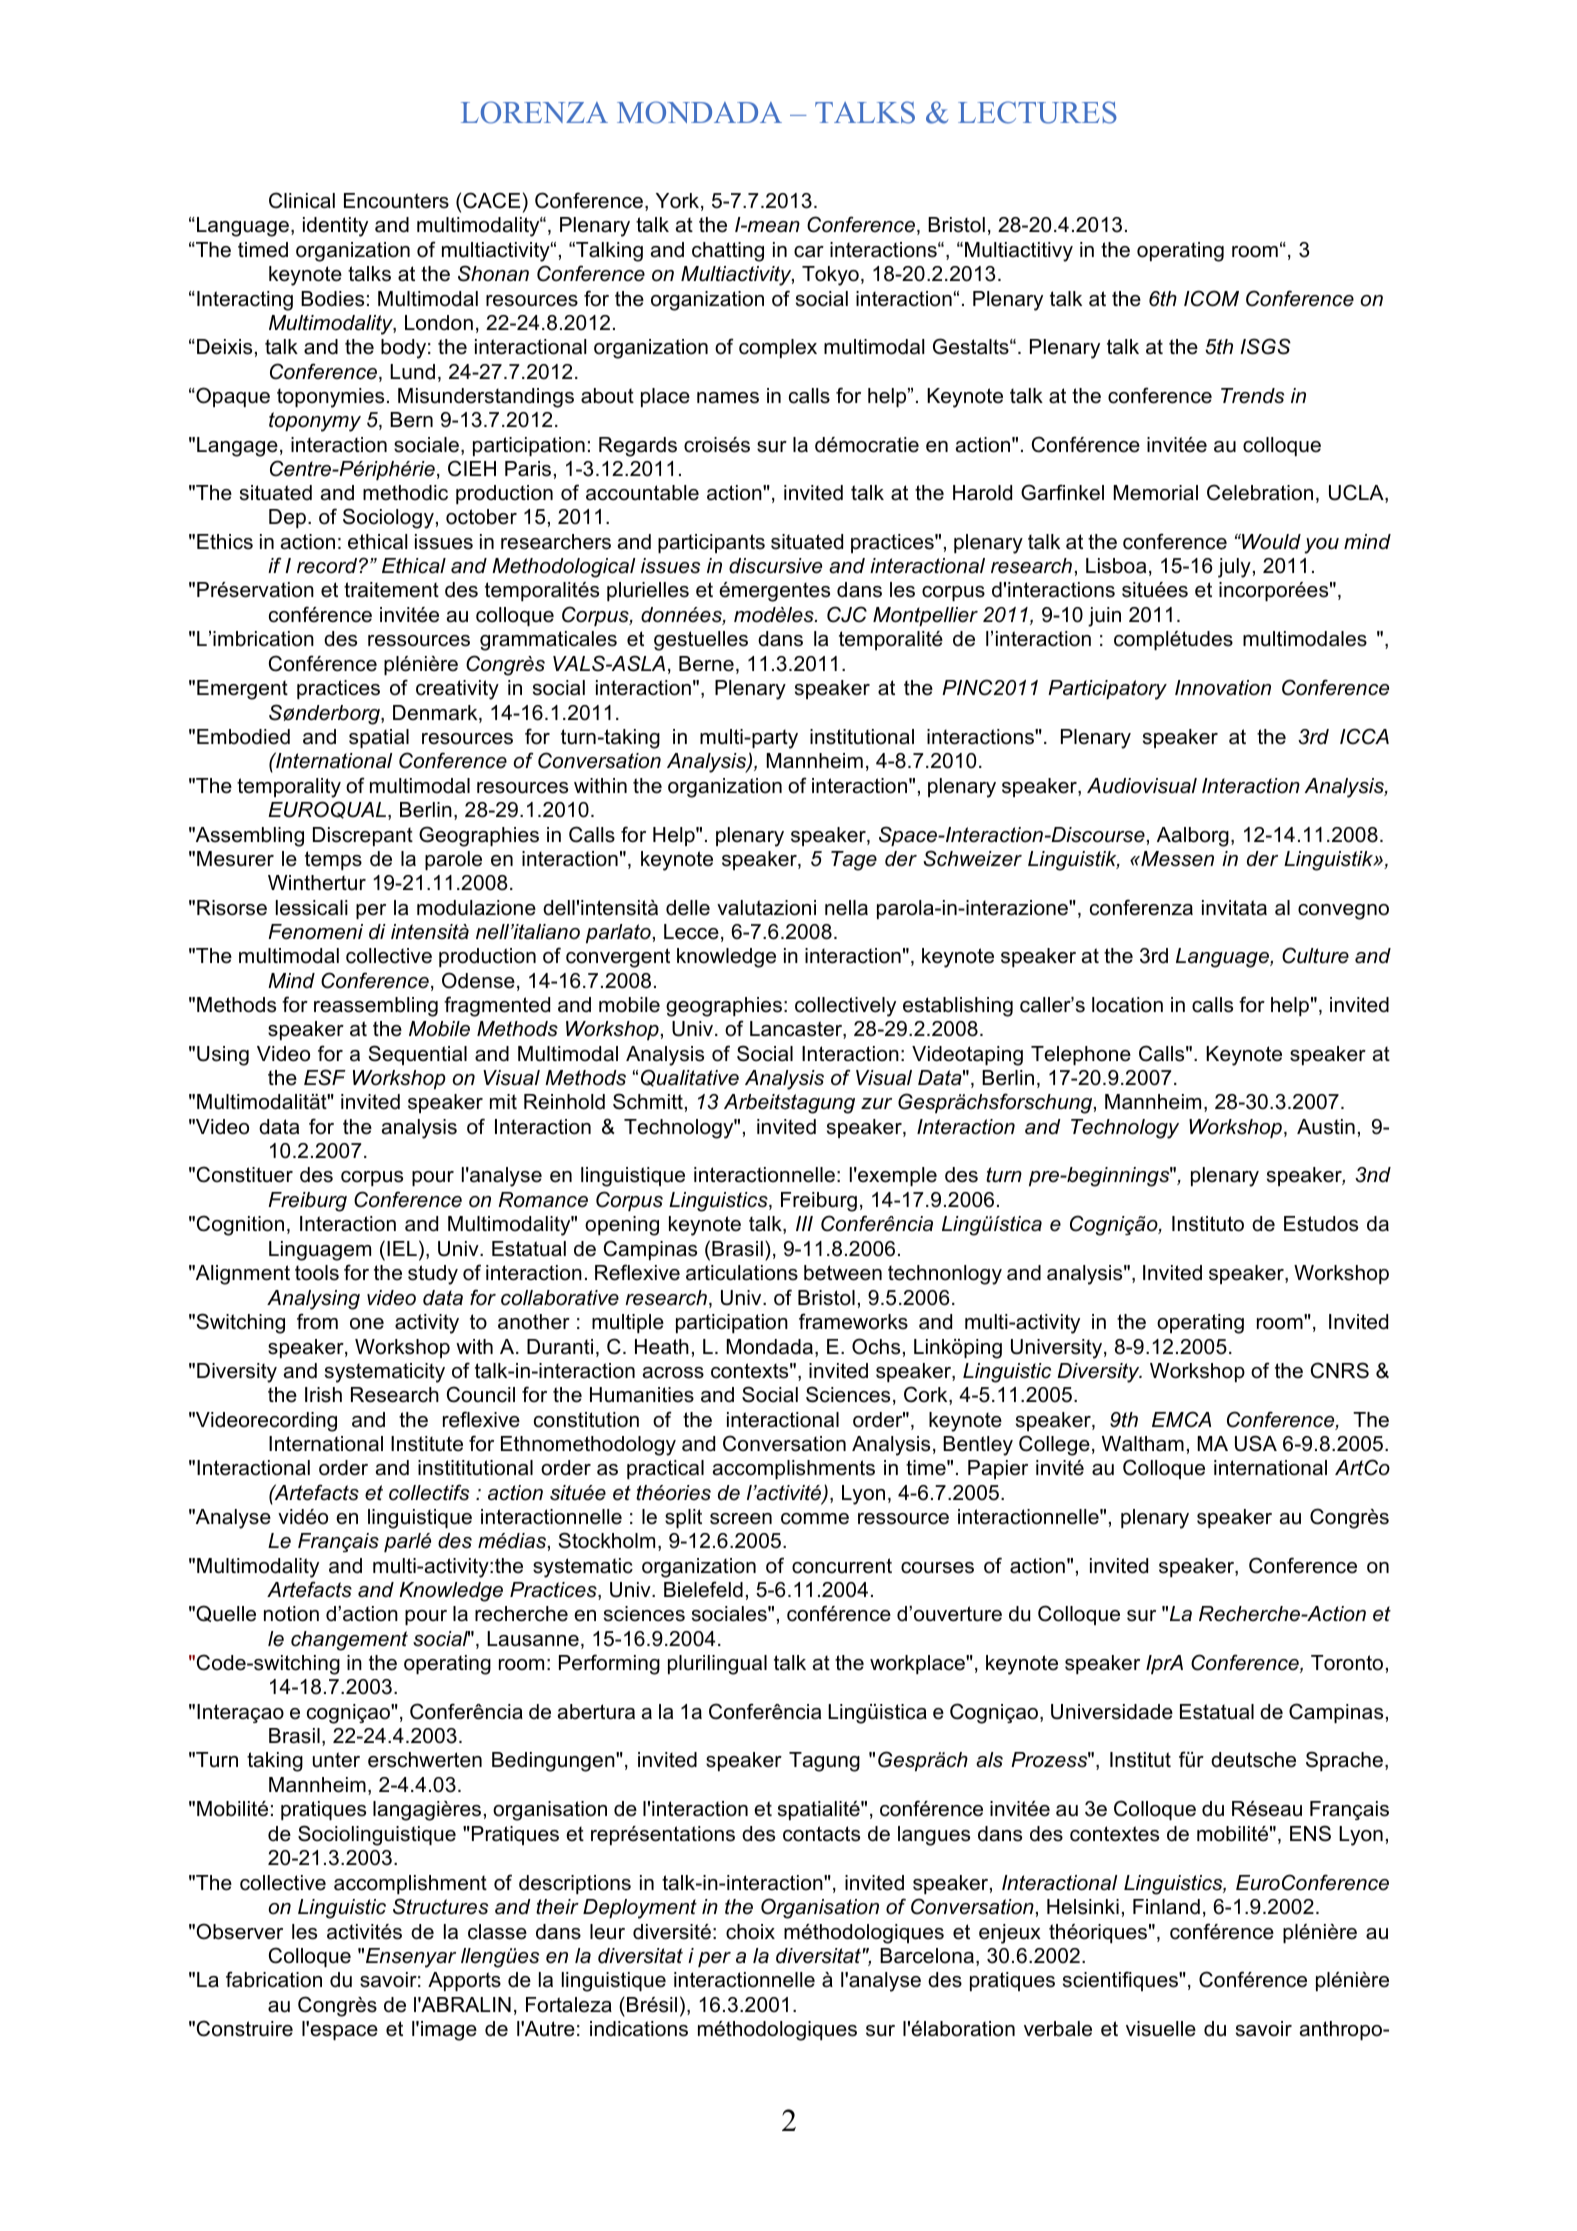 This page has width=1577, height=2231. What do you see at coordinates (274, 1979) in the page?
I see `fabrication` at bounding box center [274, 1979].
